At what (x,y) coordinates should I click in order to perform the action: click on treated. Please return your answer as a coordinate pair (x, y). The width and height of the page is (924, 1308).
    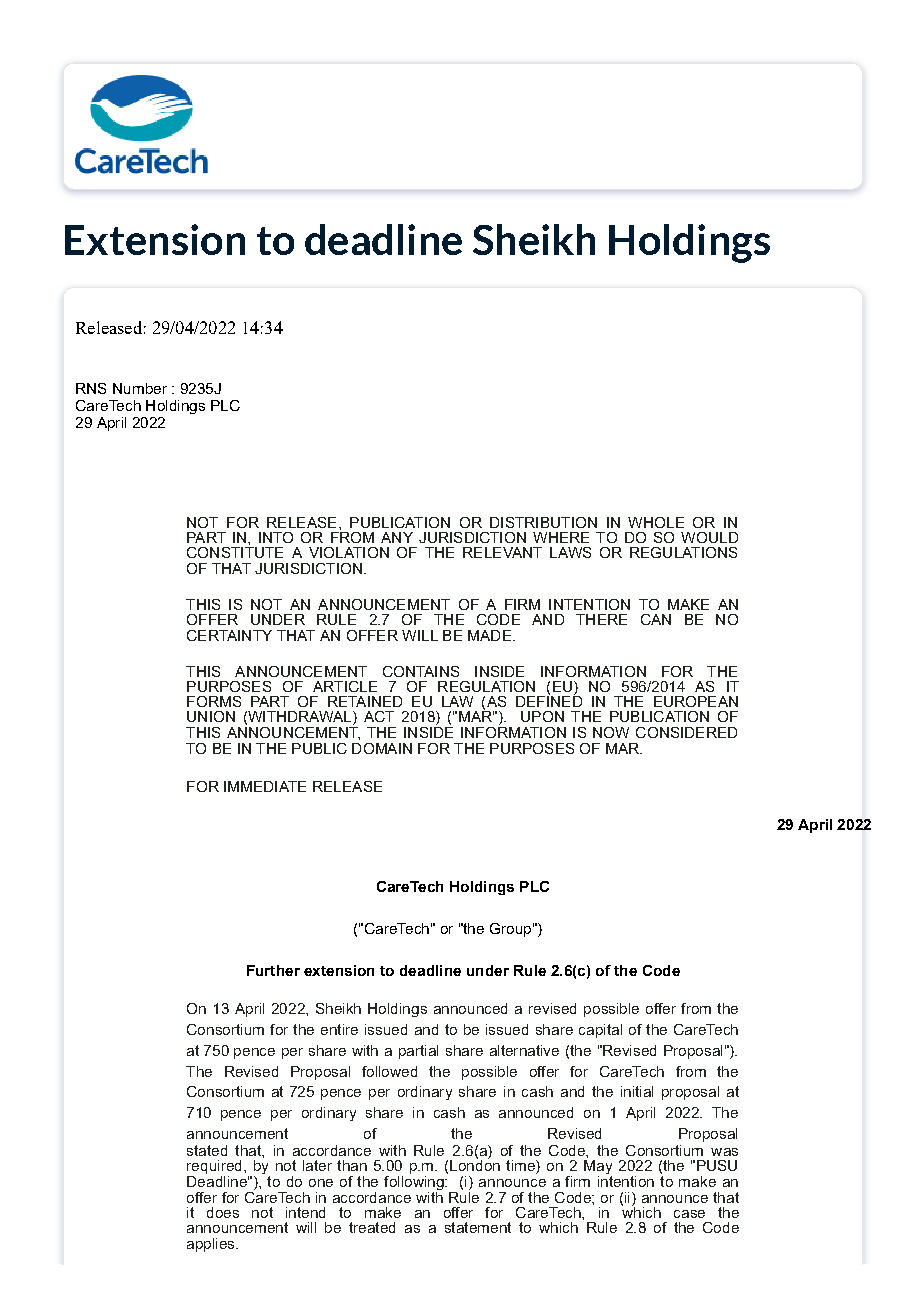
    Looking at the image, I should click on (372, 1227).
